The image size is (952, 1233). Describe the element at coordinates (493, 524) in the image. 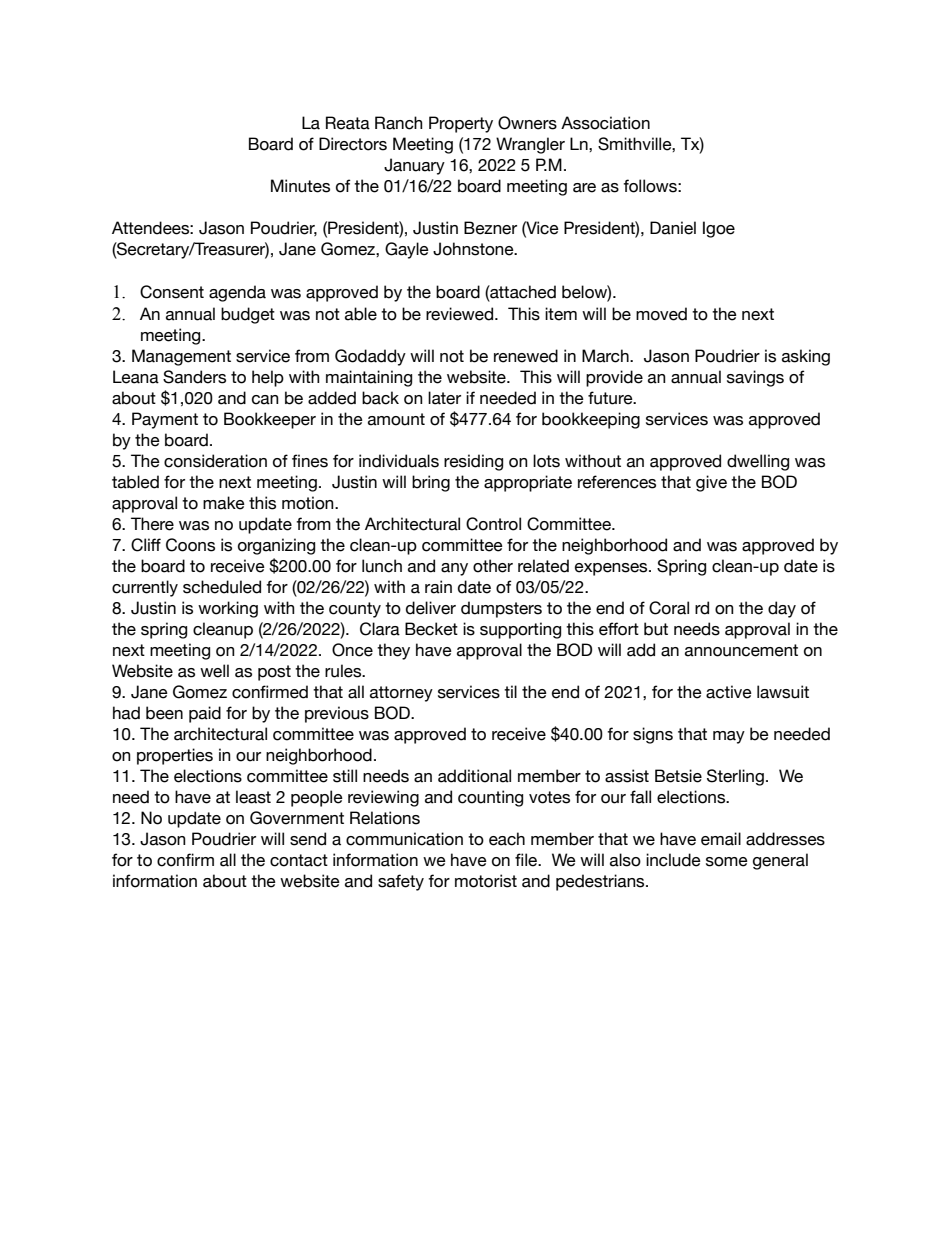

I see `Control` at that location.
